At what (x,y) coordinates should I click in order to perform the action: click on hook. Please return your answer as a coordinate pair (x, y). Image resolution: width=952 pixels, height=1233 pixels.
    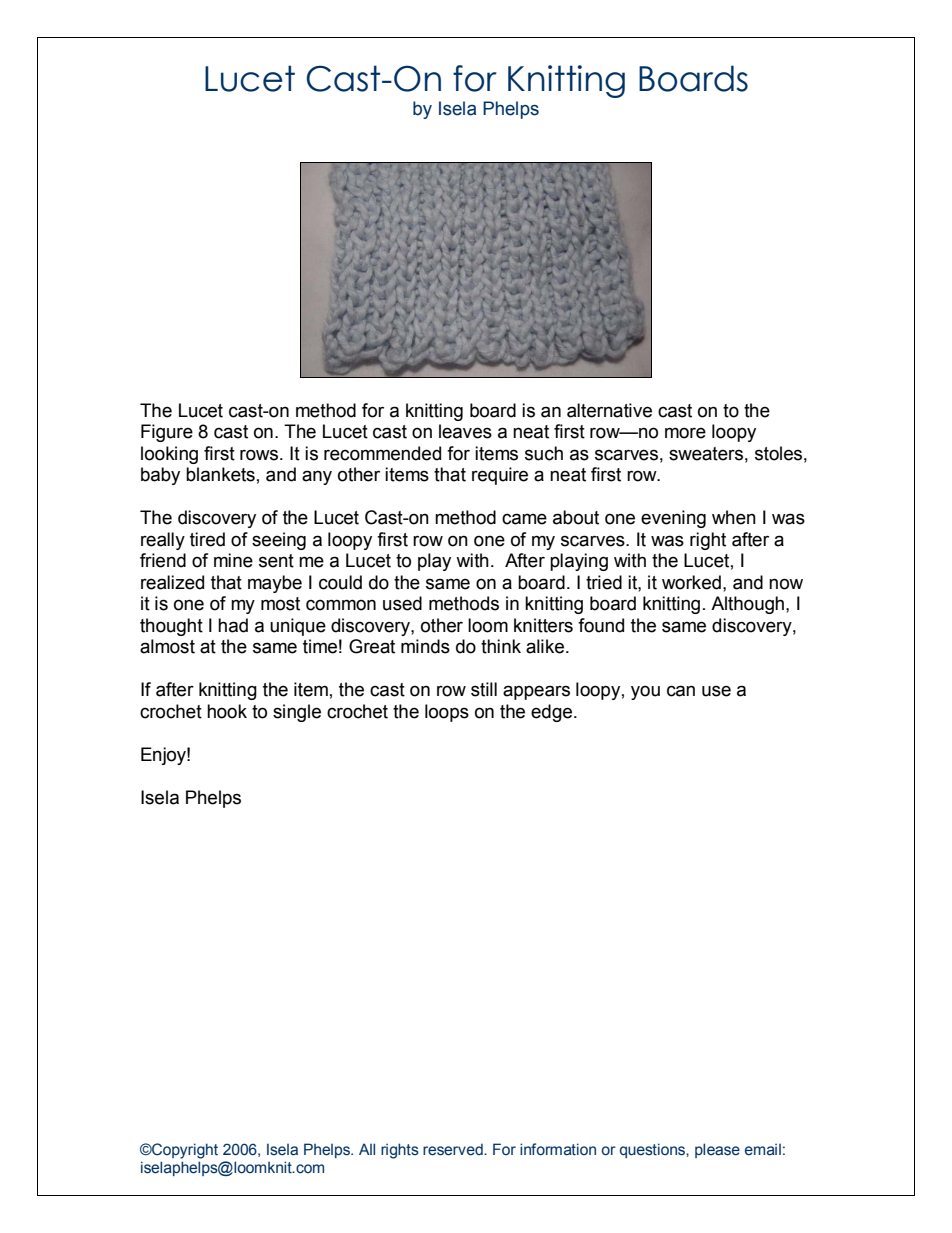
    Looking at the image, I should click on (227, 711).
